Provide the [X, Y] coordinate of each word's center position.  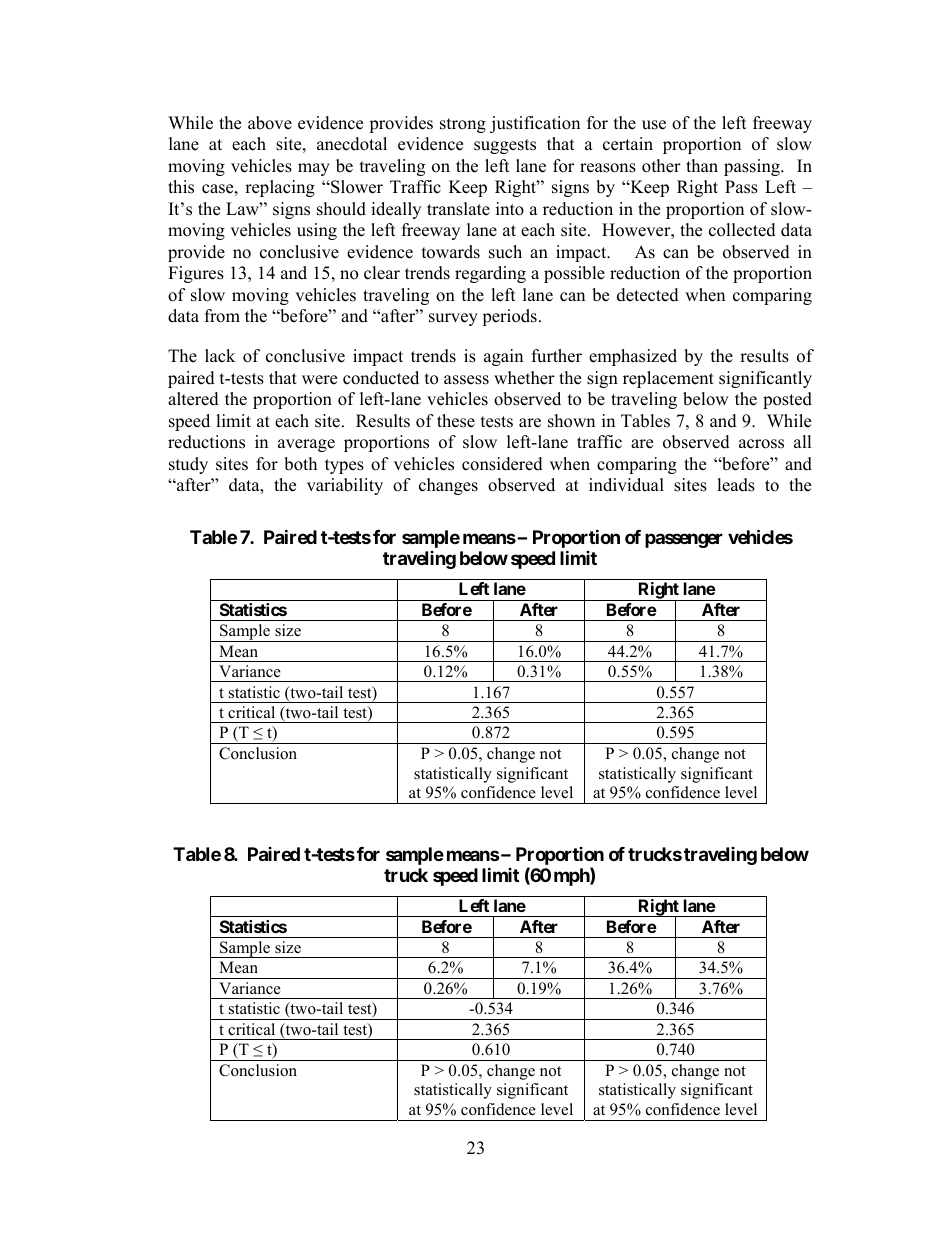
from [222, 316]
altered [193, 399]
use [654, 125]
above [270, 123]
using [317, 231]
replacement [668, 379]
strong [463, 125]
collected [742, 230]
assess [466, 380]
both [300, 464]
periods [509, 317]
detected [648, 295]
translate [458, 209]
